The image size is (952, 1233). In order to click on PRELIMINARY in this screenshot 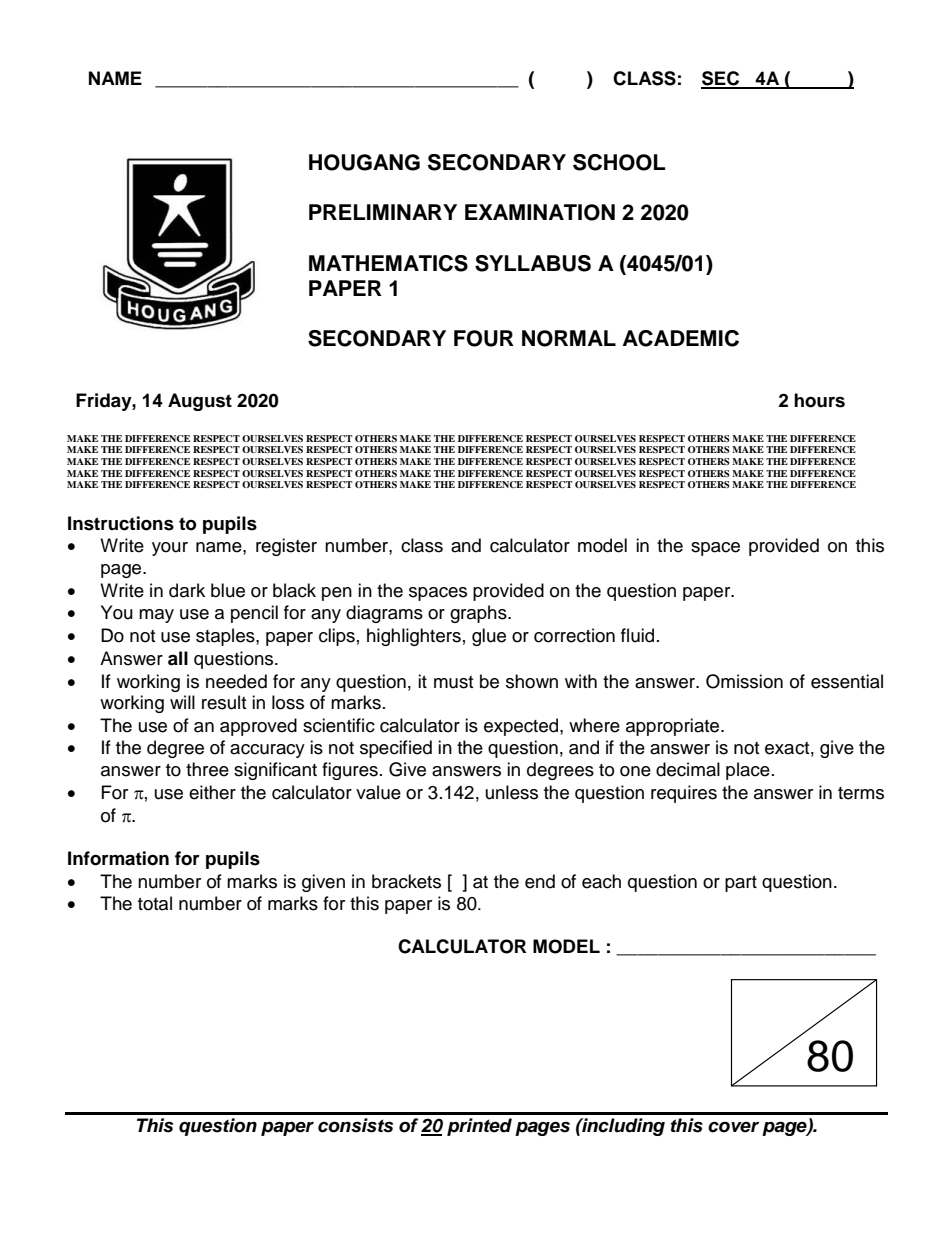, I will do `click(383, 212)`.
